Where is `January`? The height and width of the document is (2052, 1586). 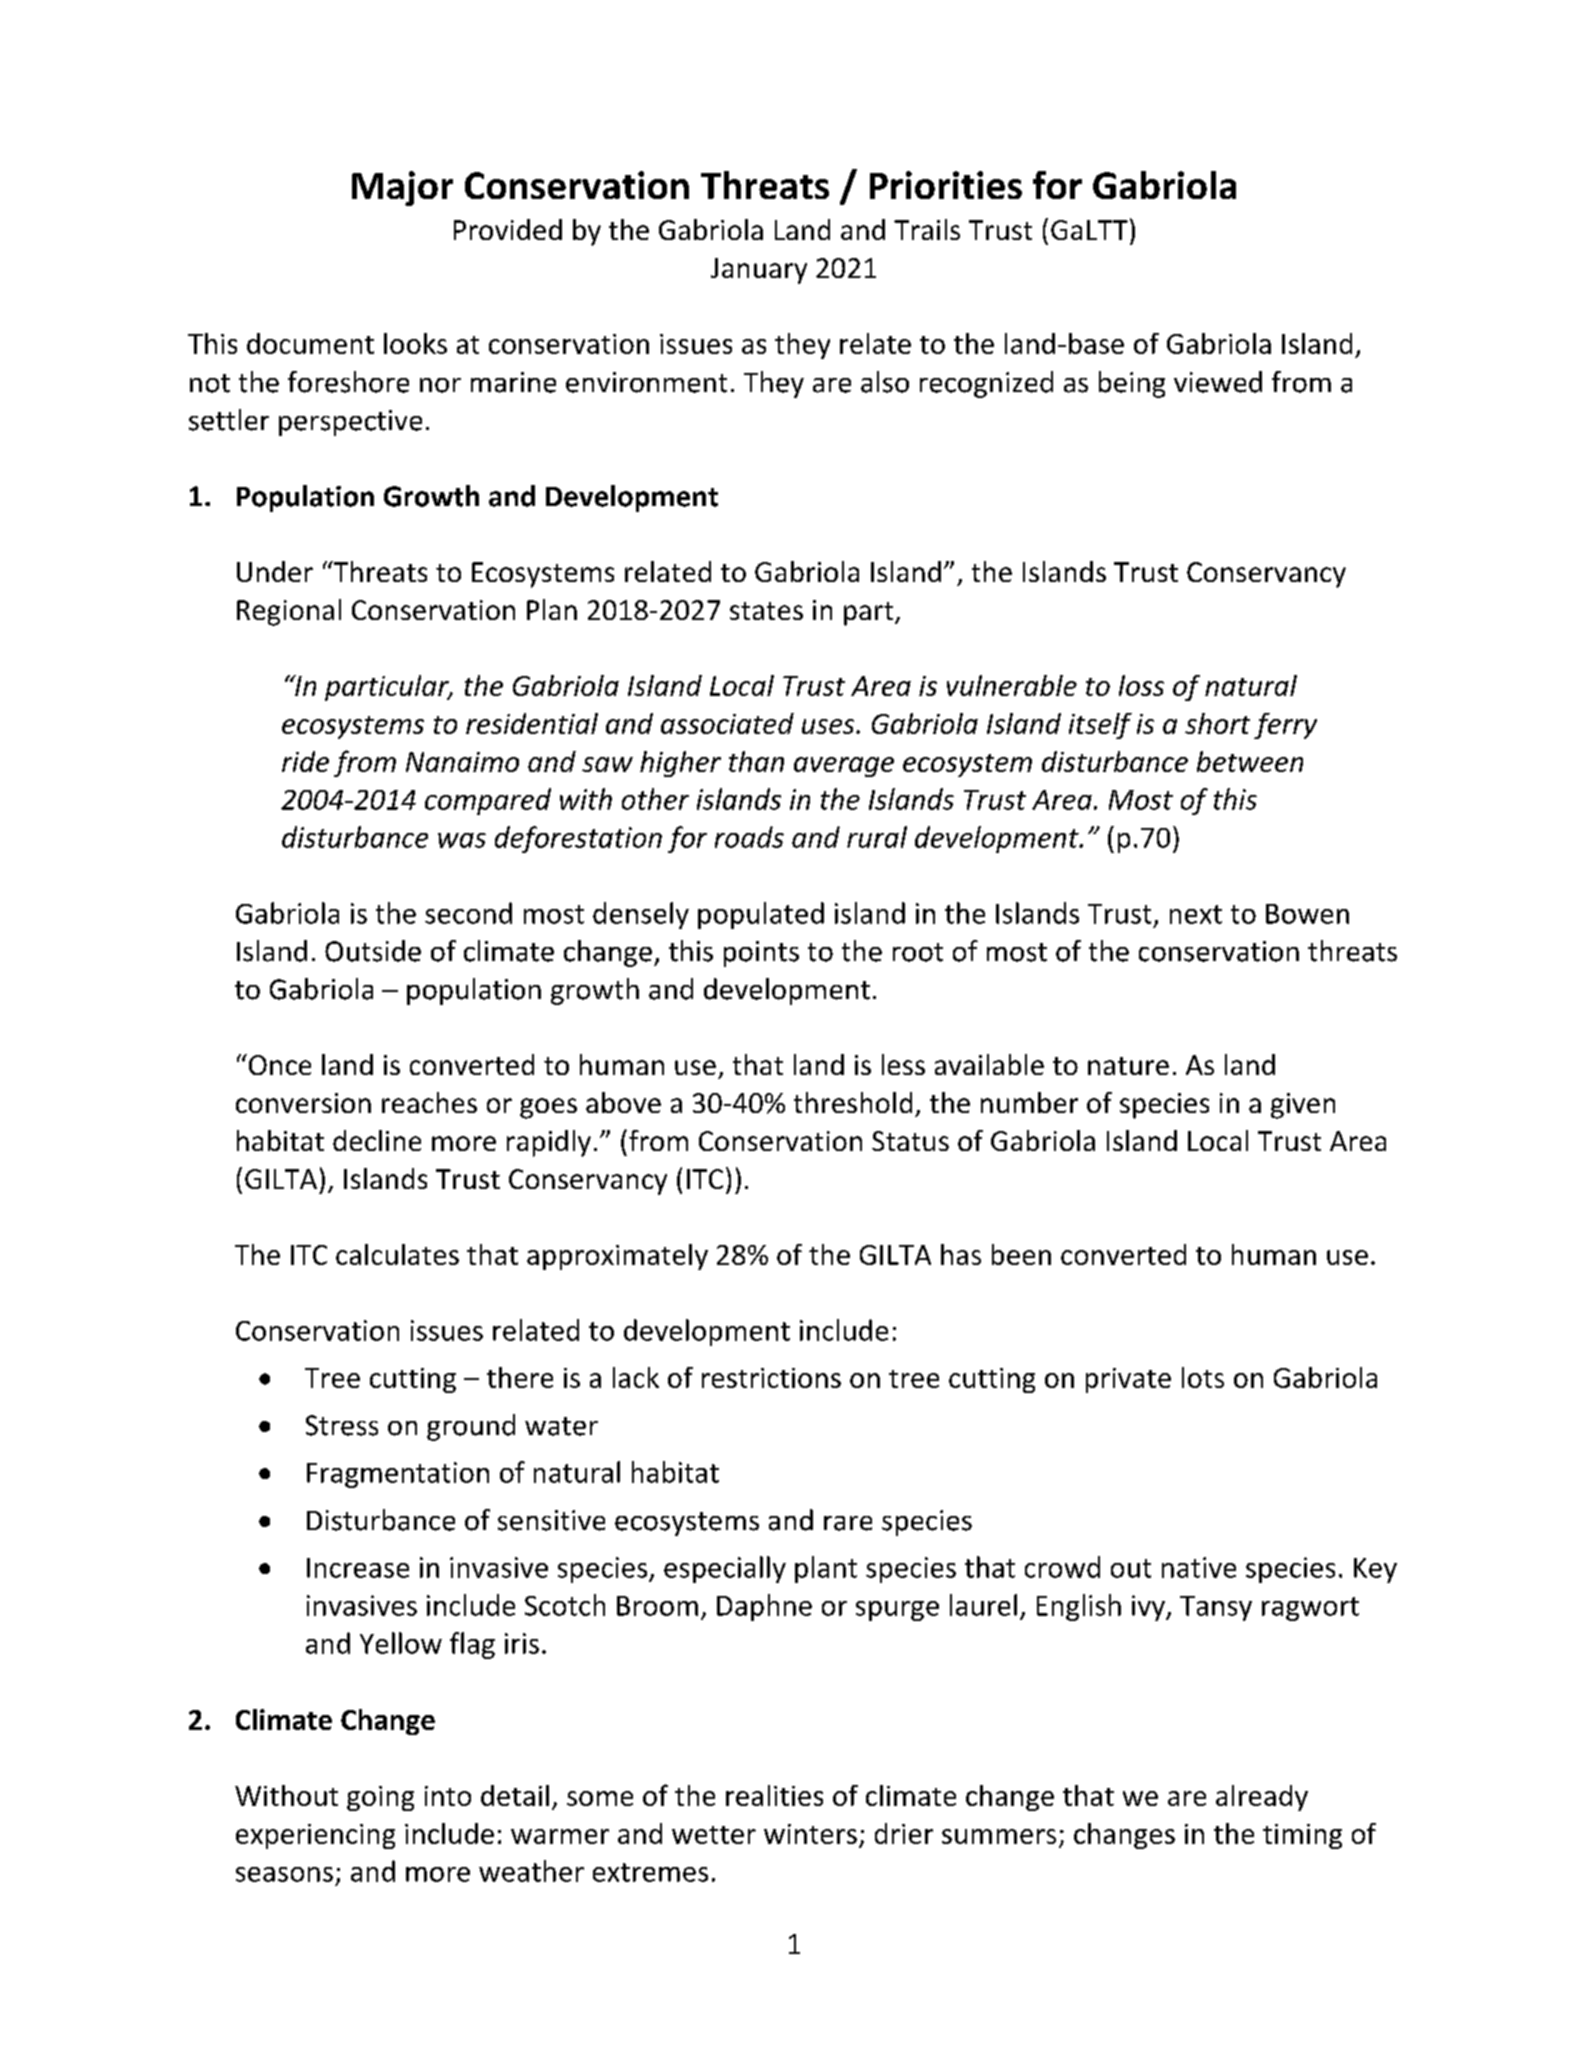 January is located at coordinates (759, 271).
